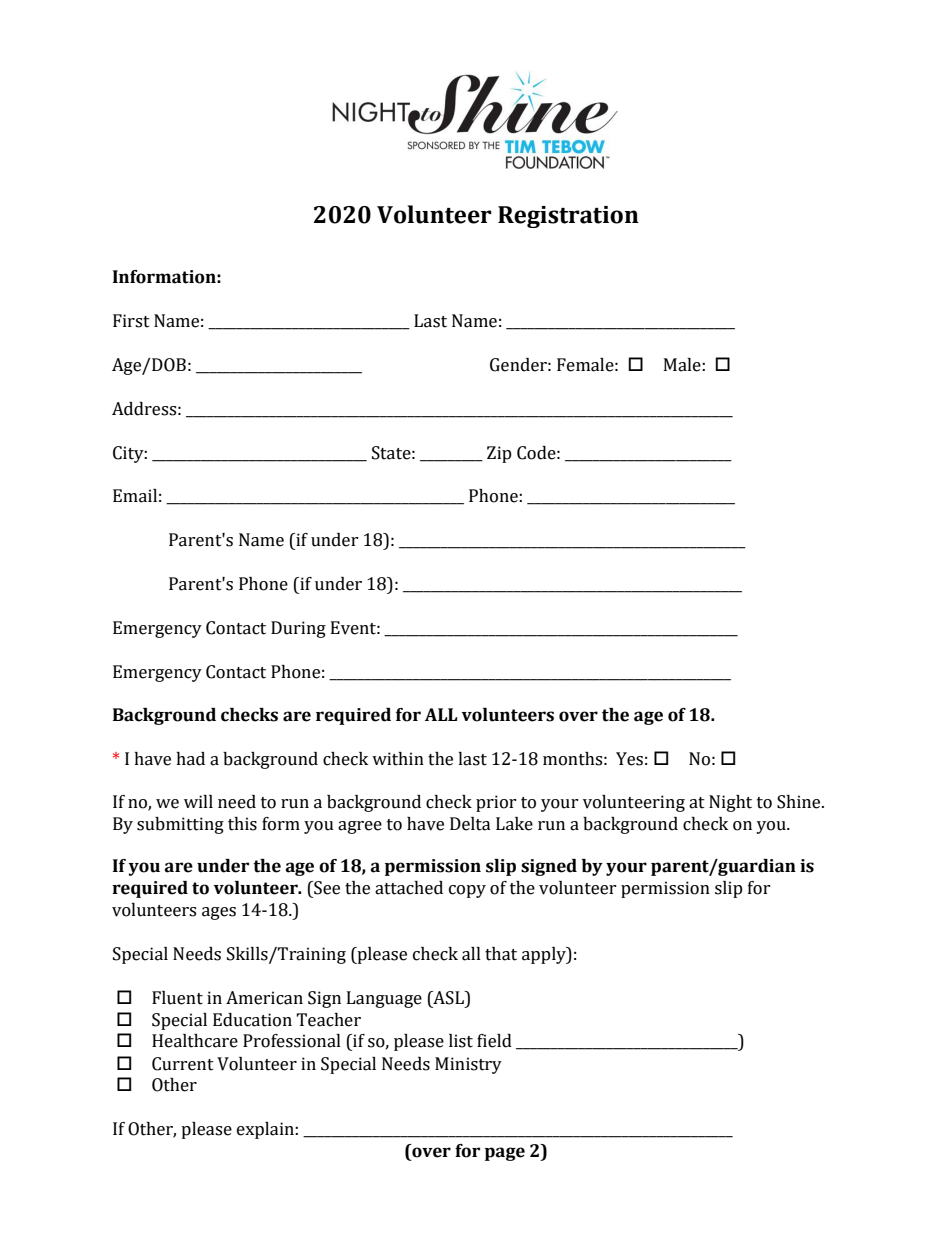 This image has height=1233, width=952. I want to click on page, so click(505, 1154).
